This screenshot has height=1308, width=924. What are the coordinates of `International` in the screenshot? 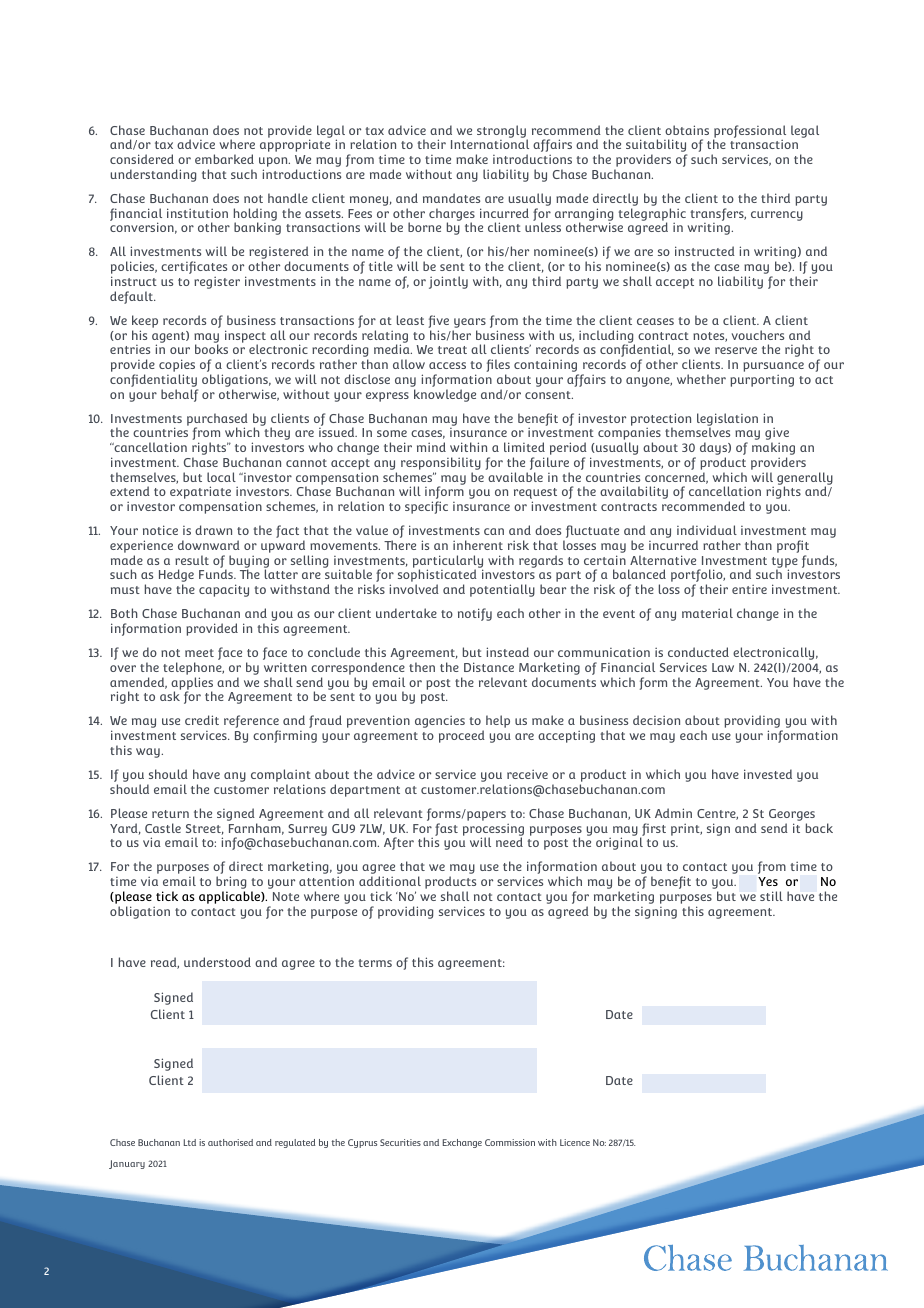 It's located at (490, 144).
